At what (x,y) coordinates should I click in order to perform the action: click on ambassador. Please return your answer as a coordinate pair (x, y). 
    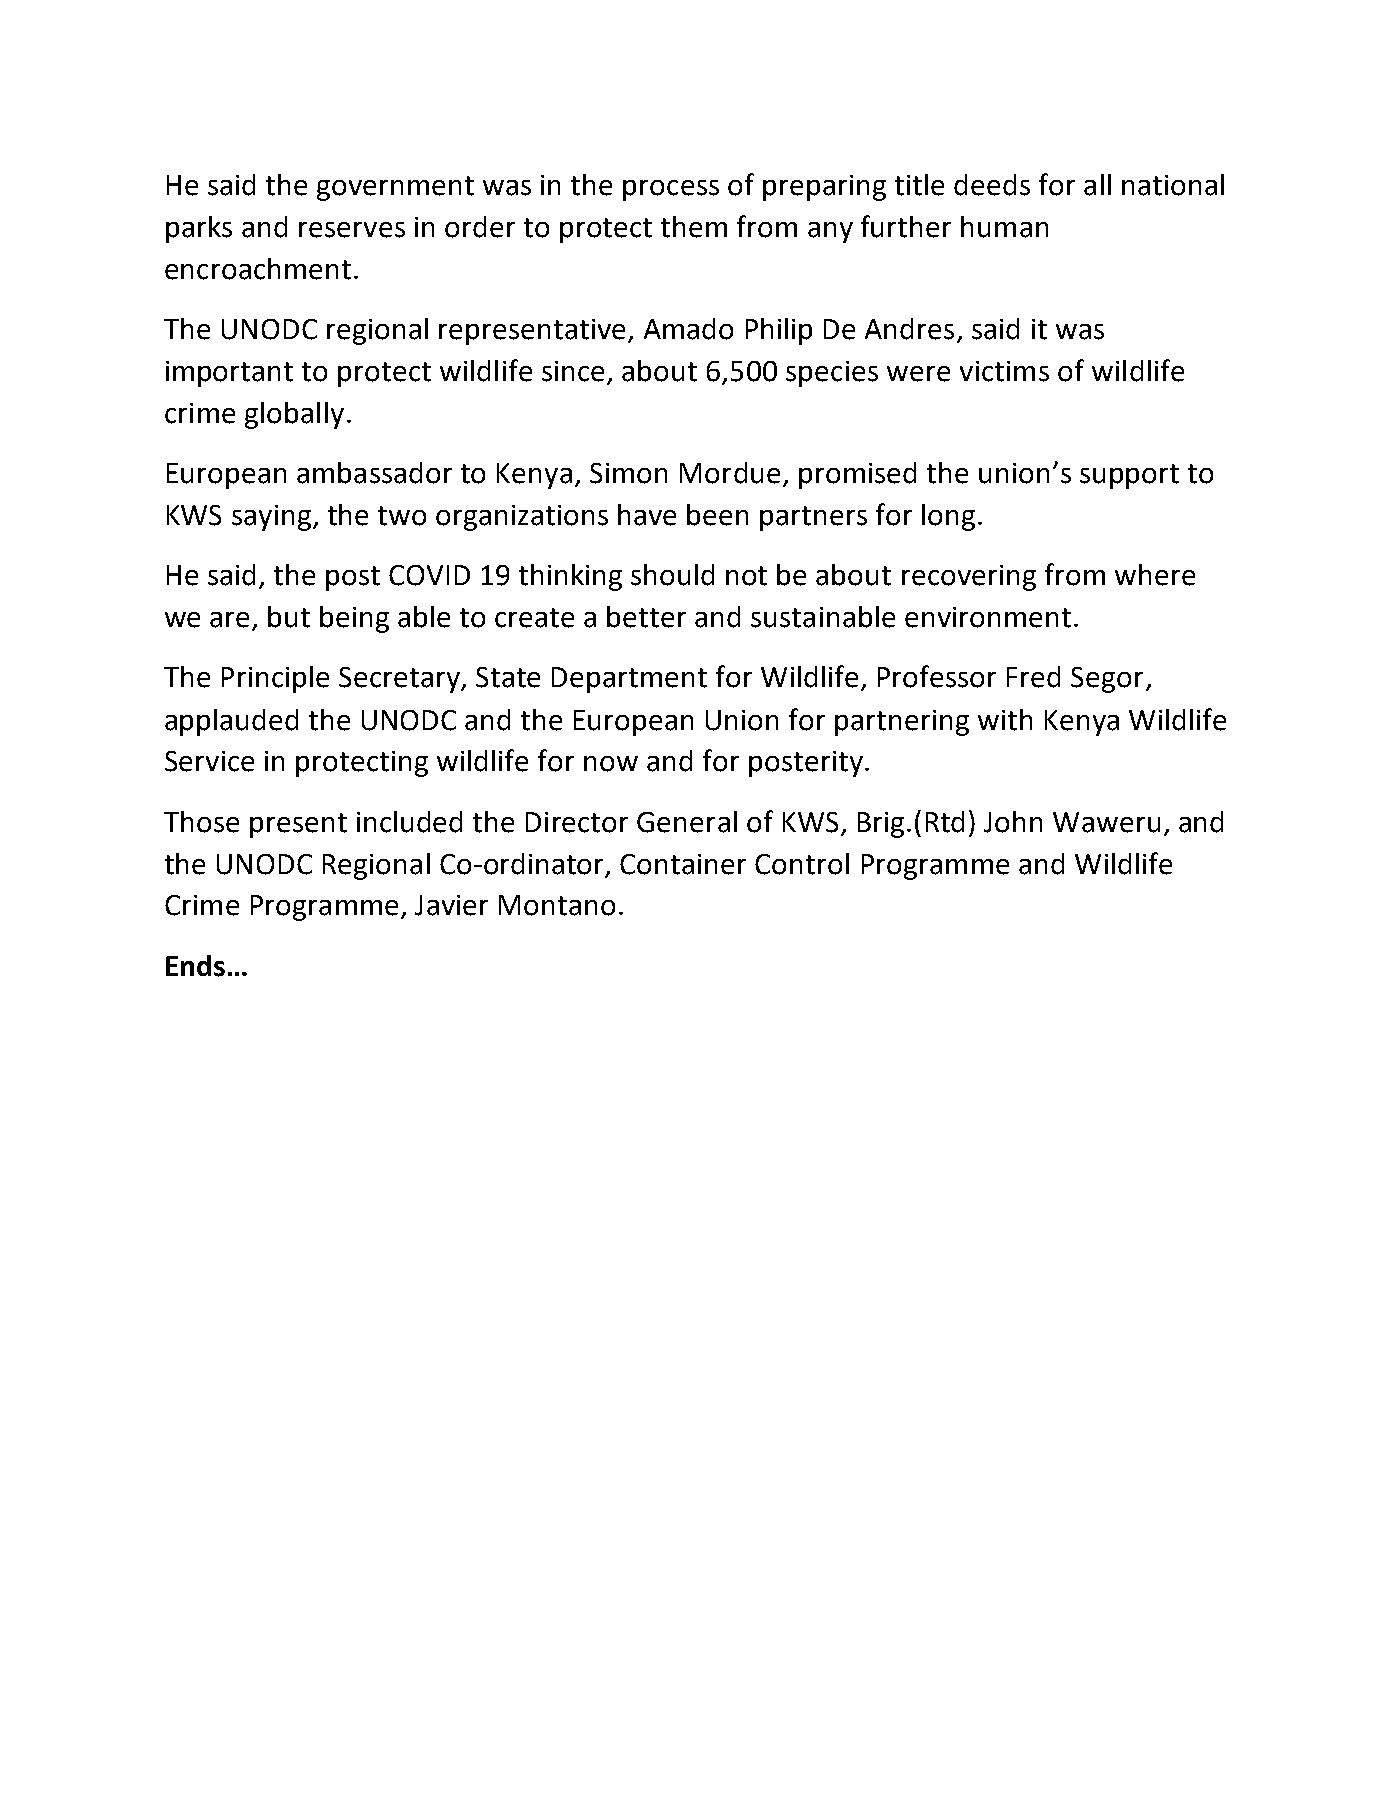
    Looking at the image, I should click on (374, 473).
